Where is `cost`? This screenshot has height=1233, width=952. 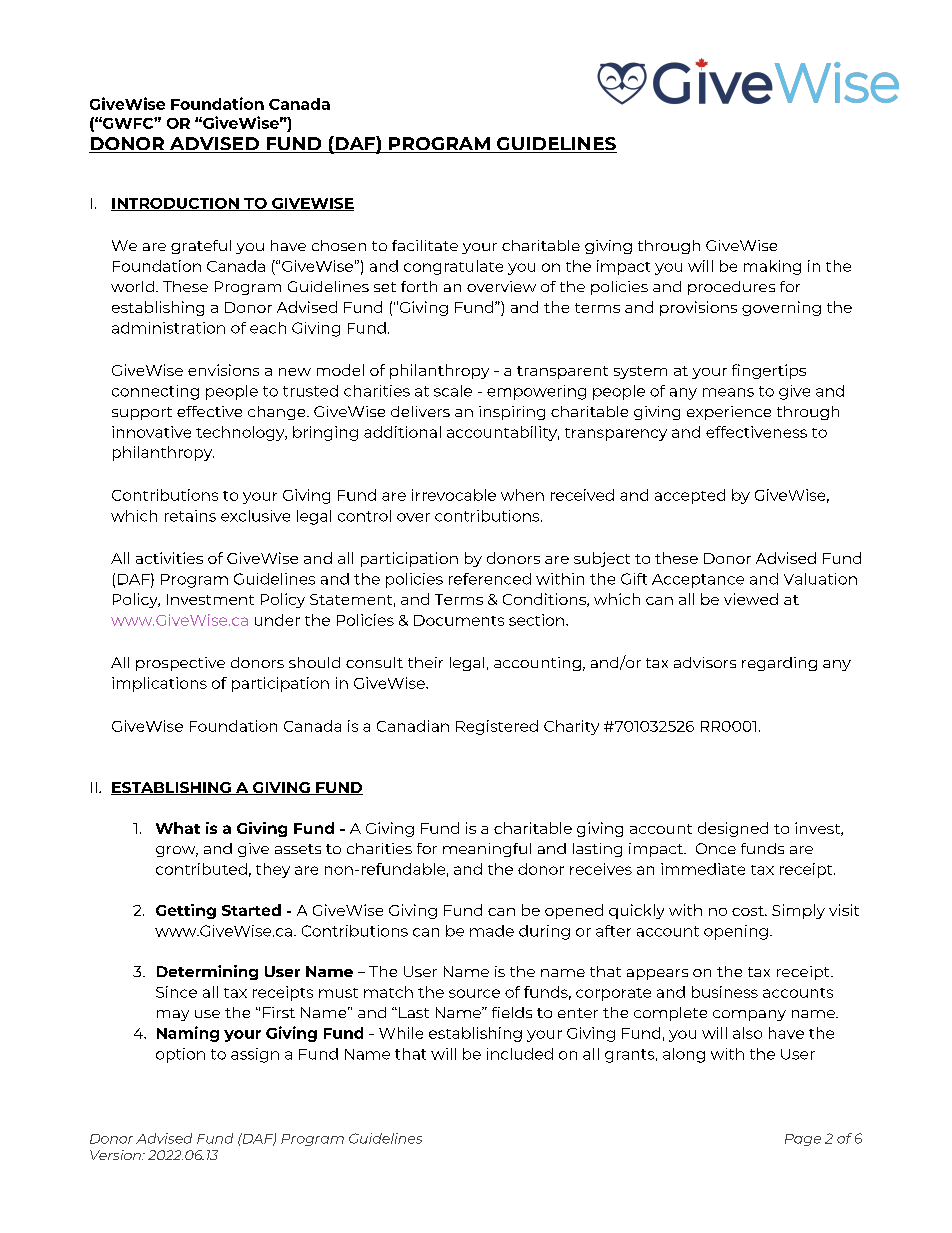
cost is located at coordinates (749, 911).
